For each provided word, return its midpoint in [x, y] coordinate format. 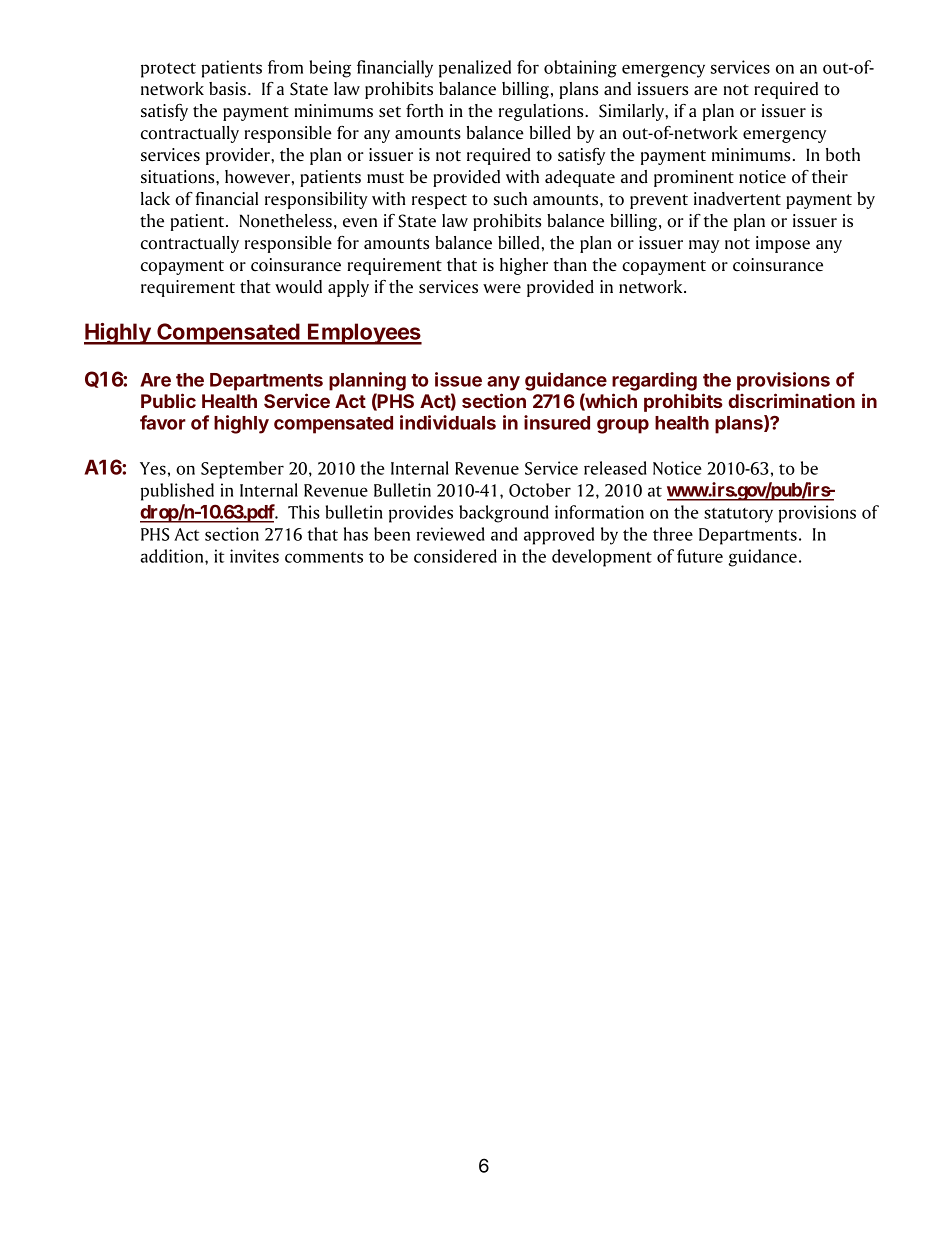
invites [254, 556]
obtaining [580, 69]
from [285, 67]
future [700, 556]
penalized [475, 69]
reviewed [451, 534]
